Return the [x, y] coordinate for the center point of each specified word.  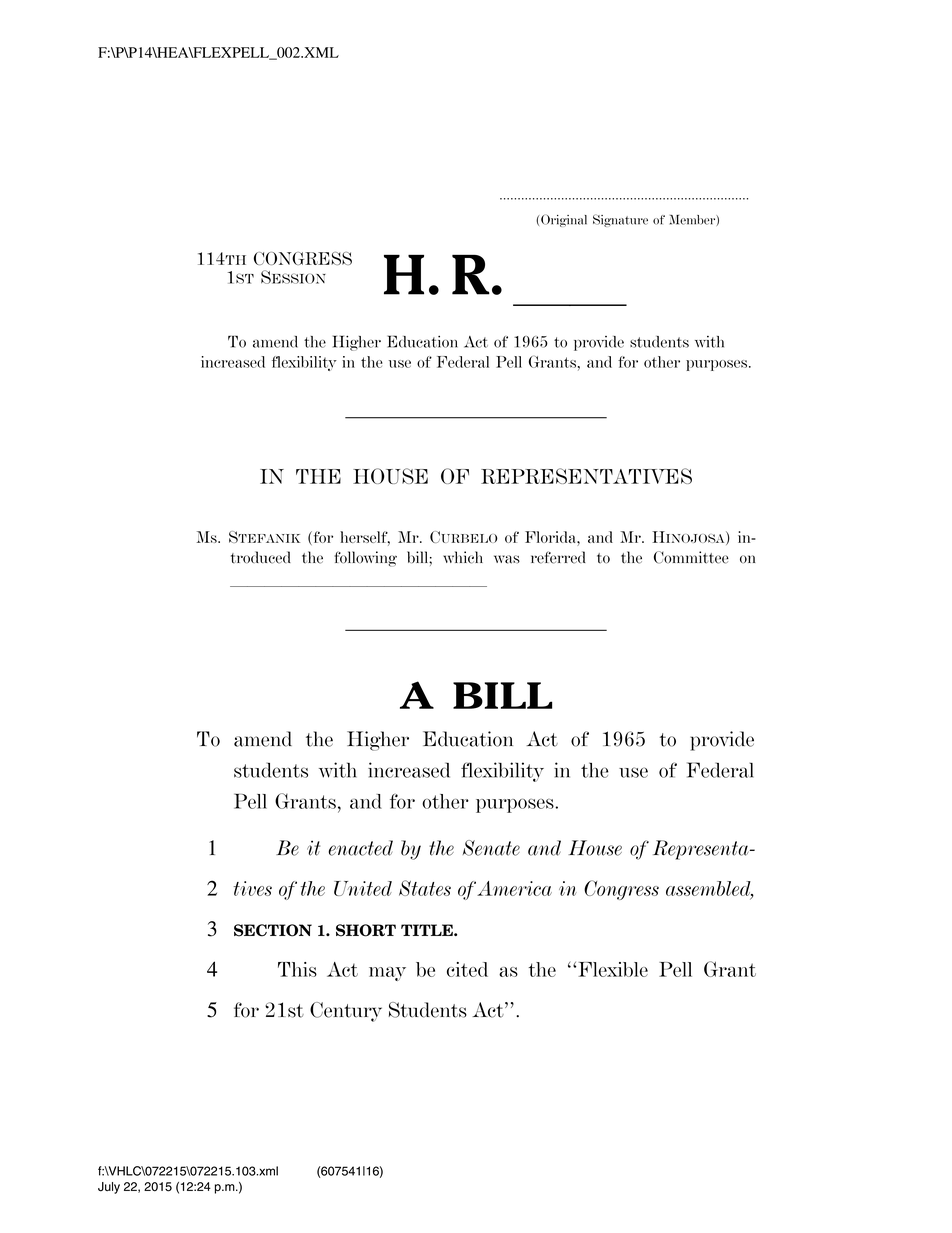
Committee [691, 557]
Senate [491, 848]
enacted [361, 848]
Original [564, 220]
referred [558, 557]
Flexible [613, 969]
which [463, 557]
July [109, 1188]
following [365, 559]
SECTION [273, 930]
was [507, 559]
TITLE [428, 930]
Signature [620, 220]
